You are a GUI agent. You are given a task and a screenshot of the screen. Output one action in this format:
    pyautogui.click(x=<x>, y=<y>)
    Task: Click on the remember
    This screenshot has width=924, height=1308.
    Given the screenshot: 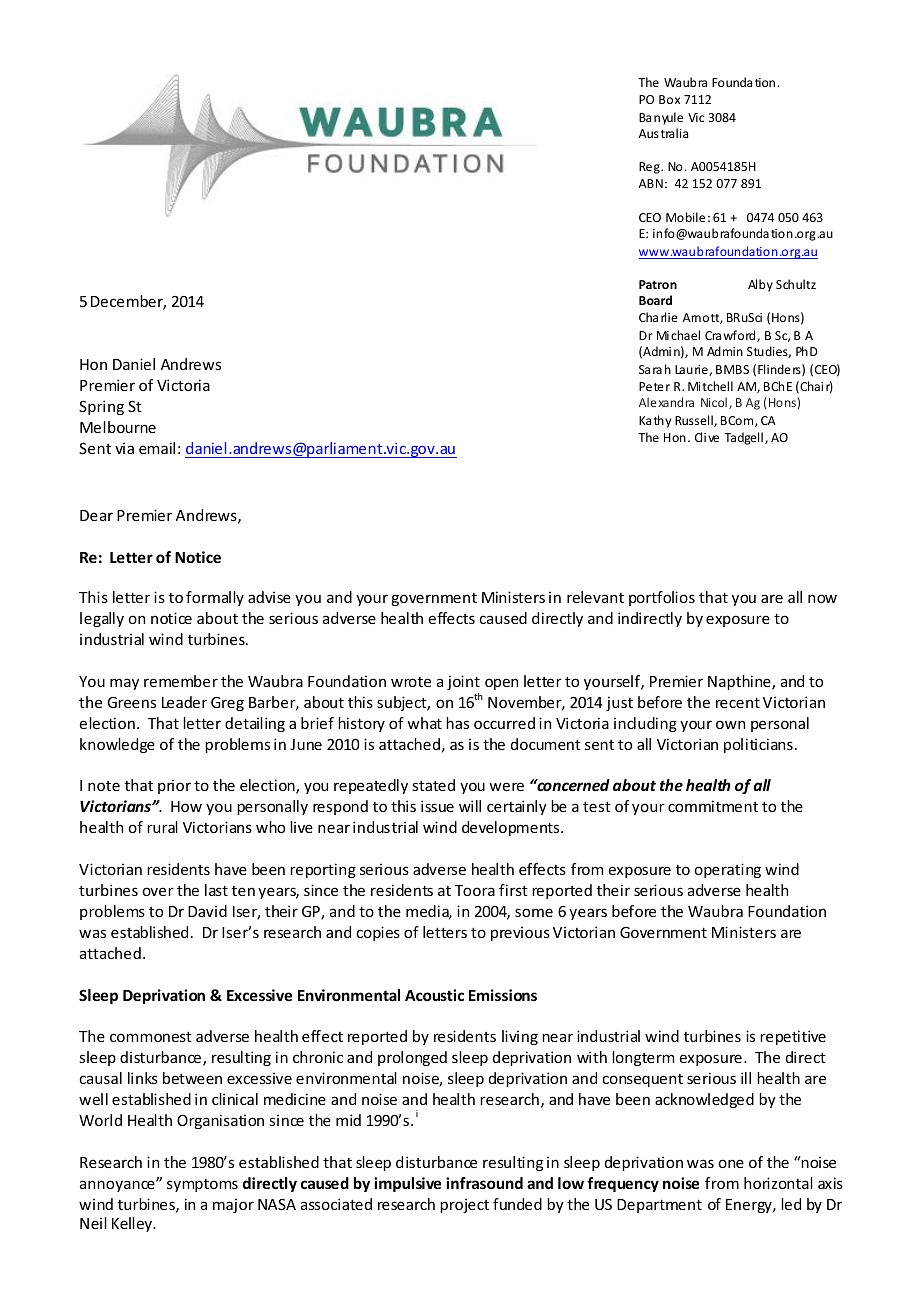 What is the action you would take?
    pyautogui.click(x=181, y=681)
